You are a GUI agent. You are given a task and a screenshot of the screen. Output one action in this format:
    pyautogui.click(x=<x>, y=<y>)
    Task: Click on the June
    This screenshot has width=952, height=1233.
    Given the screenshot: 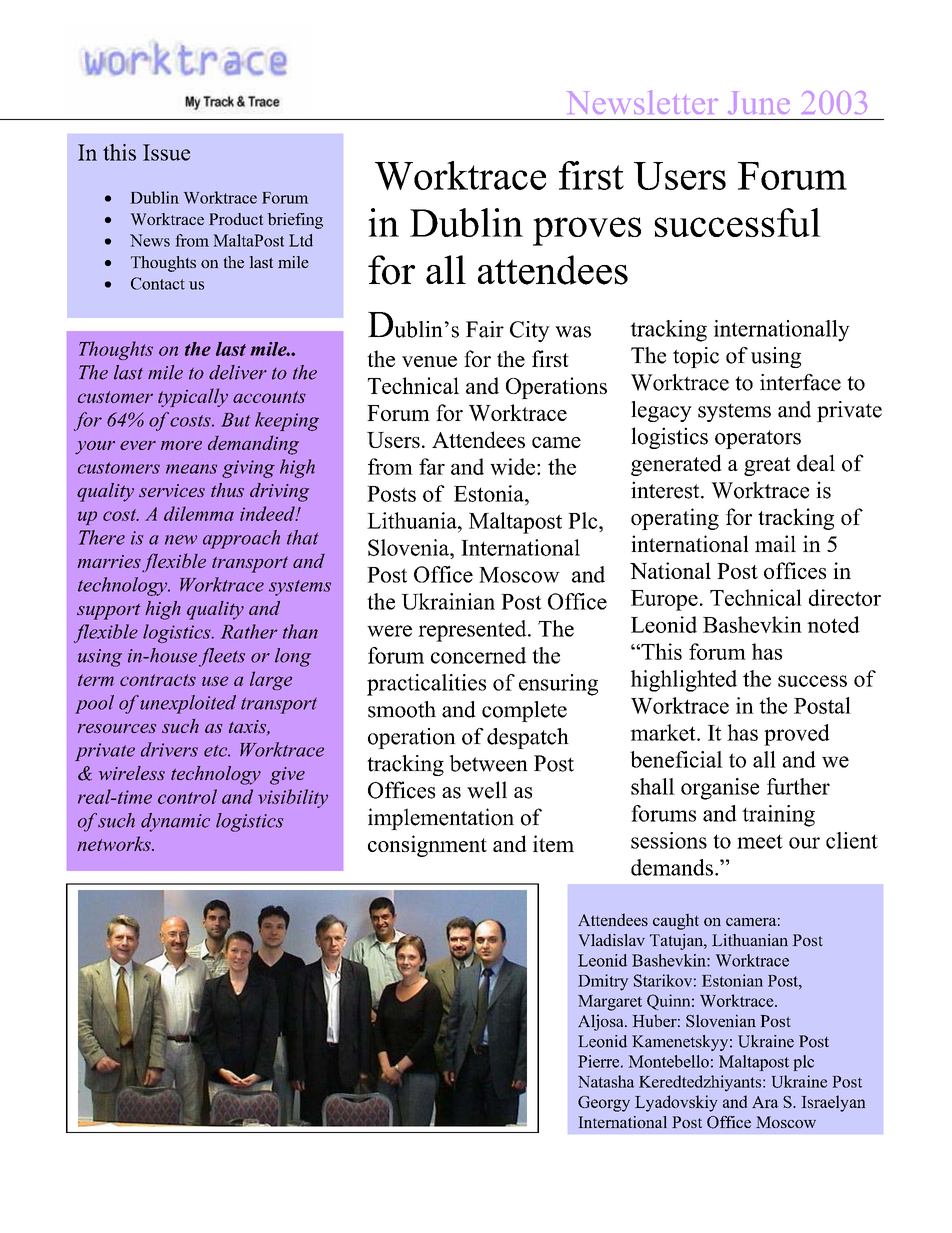 What is the action you would take?
    pyautogui.click(x=759, y=102)
